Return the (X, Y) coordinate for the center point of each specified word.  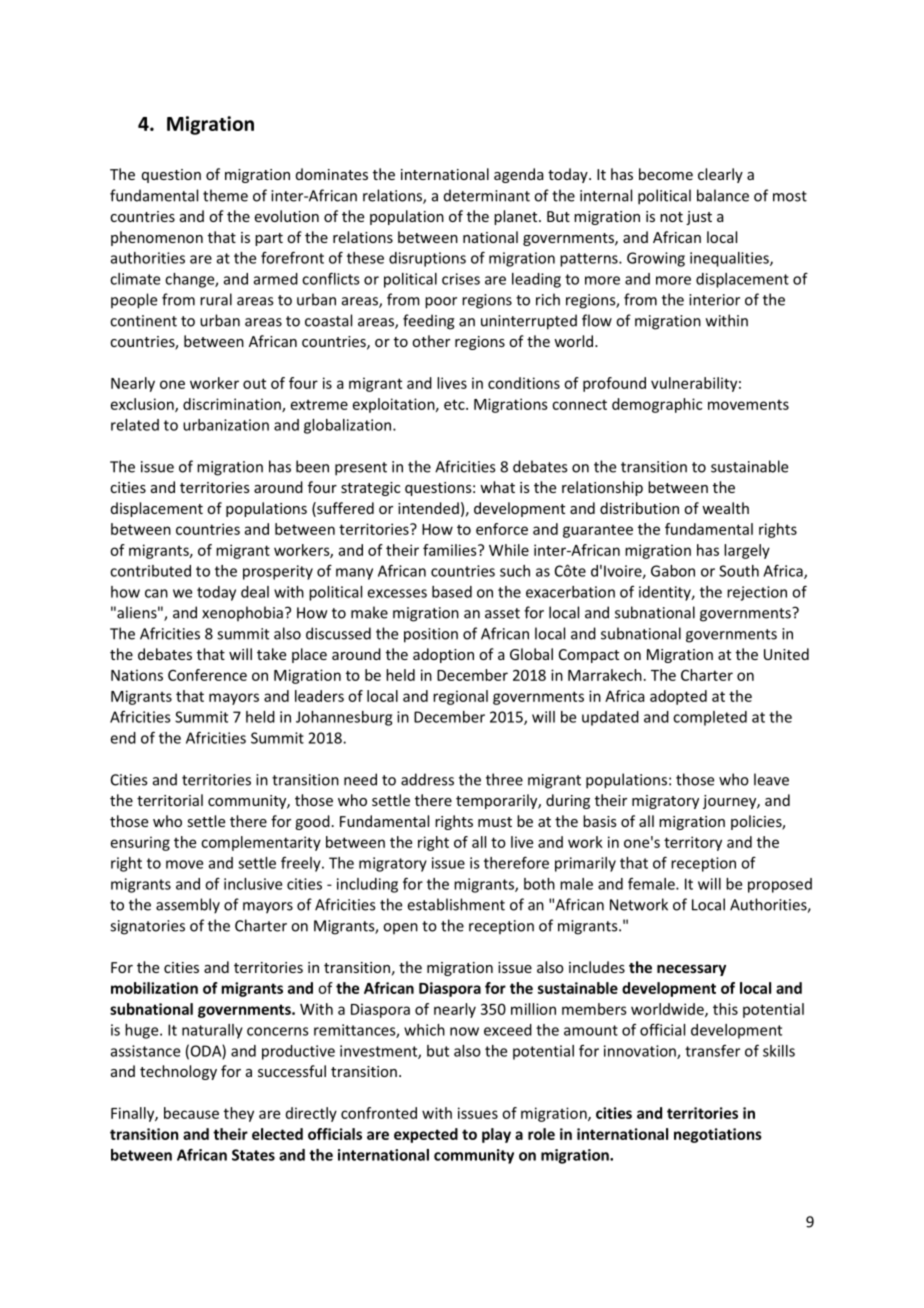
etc (455, 404)
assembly (188, 906)
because (191, 1113)
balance (723, 195)
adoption (443, 655)
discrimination (233, 405)
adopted (678, 697)
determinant (487, 195)
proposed (780, 885)
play (496, 1135)
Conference (207, 675)
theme (225, 195)
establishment (456, 904)
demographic (657, 405)
